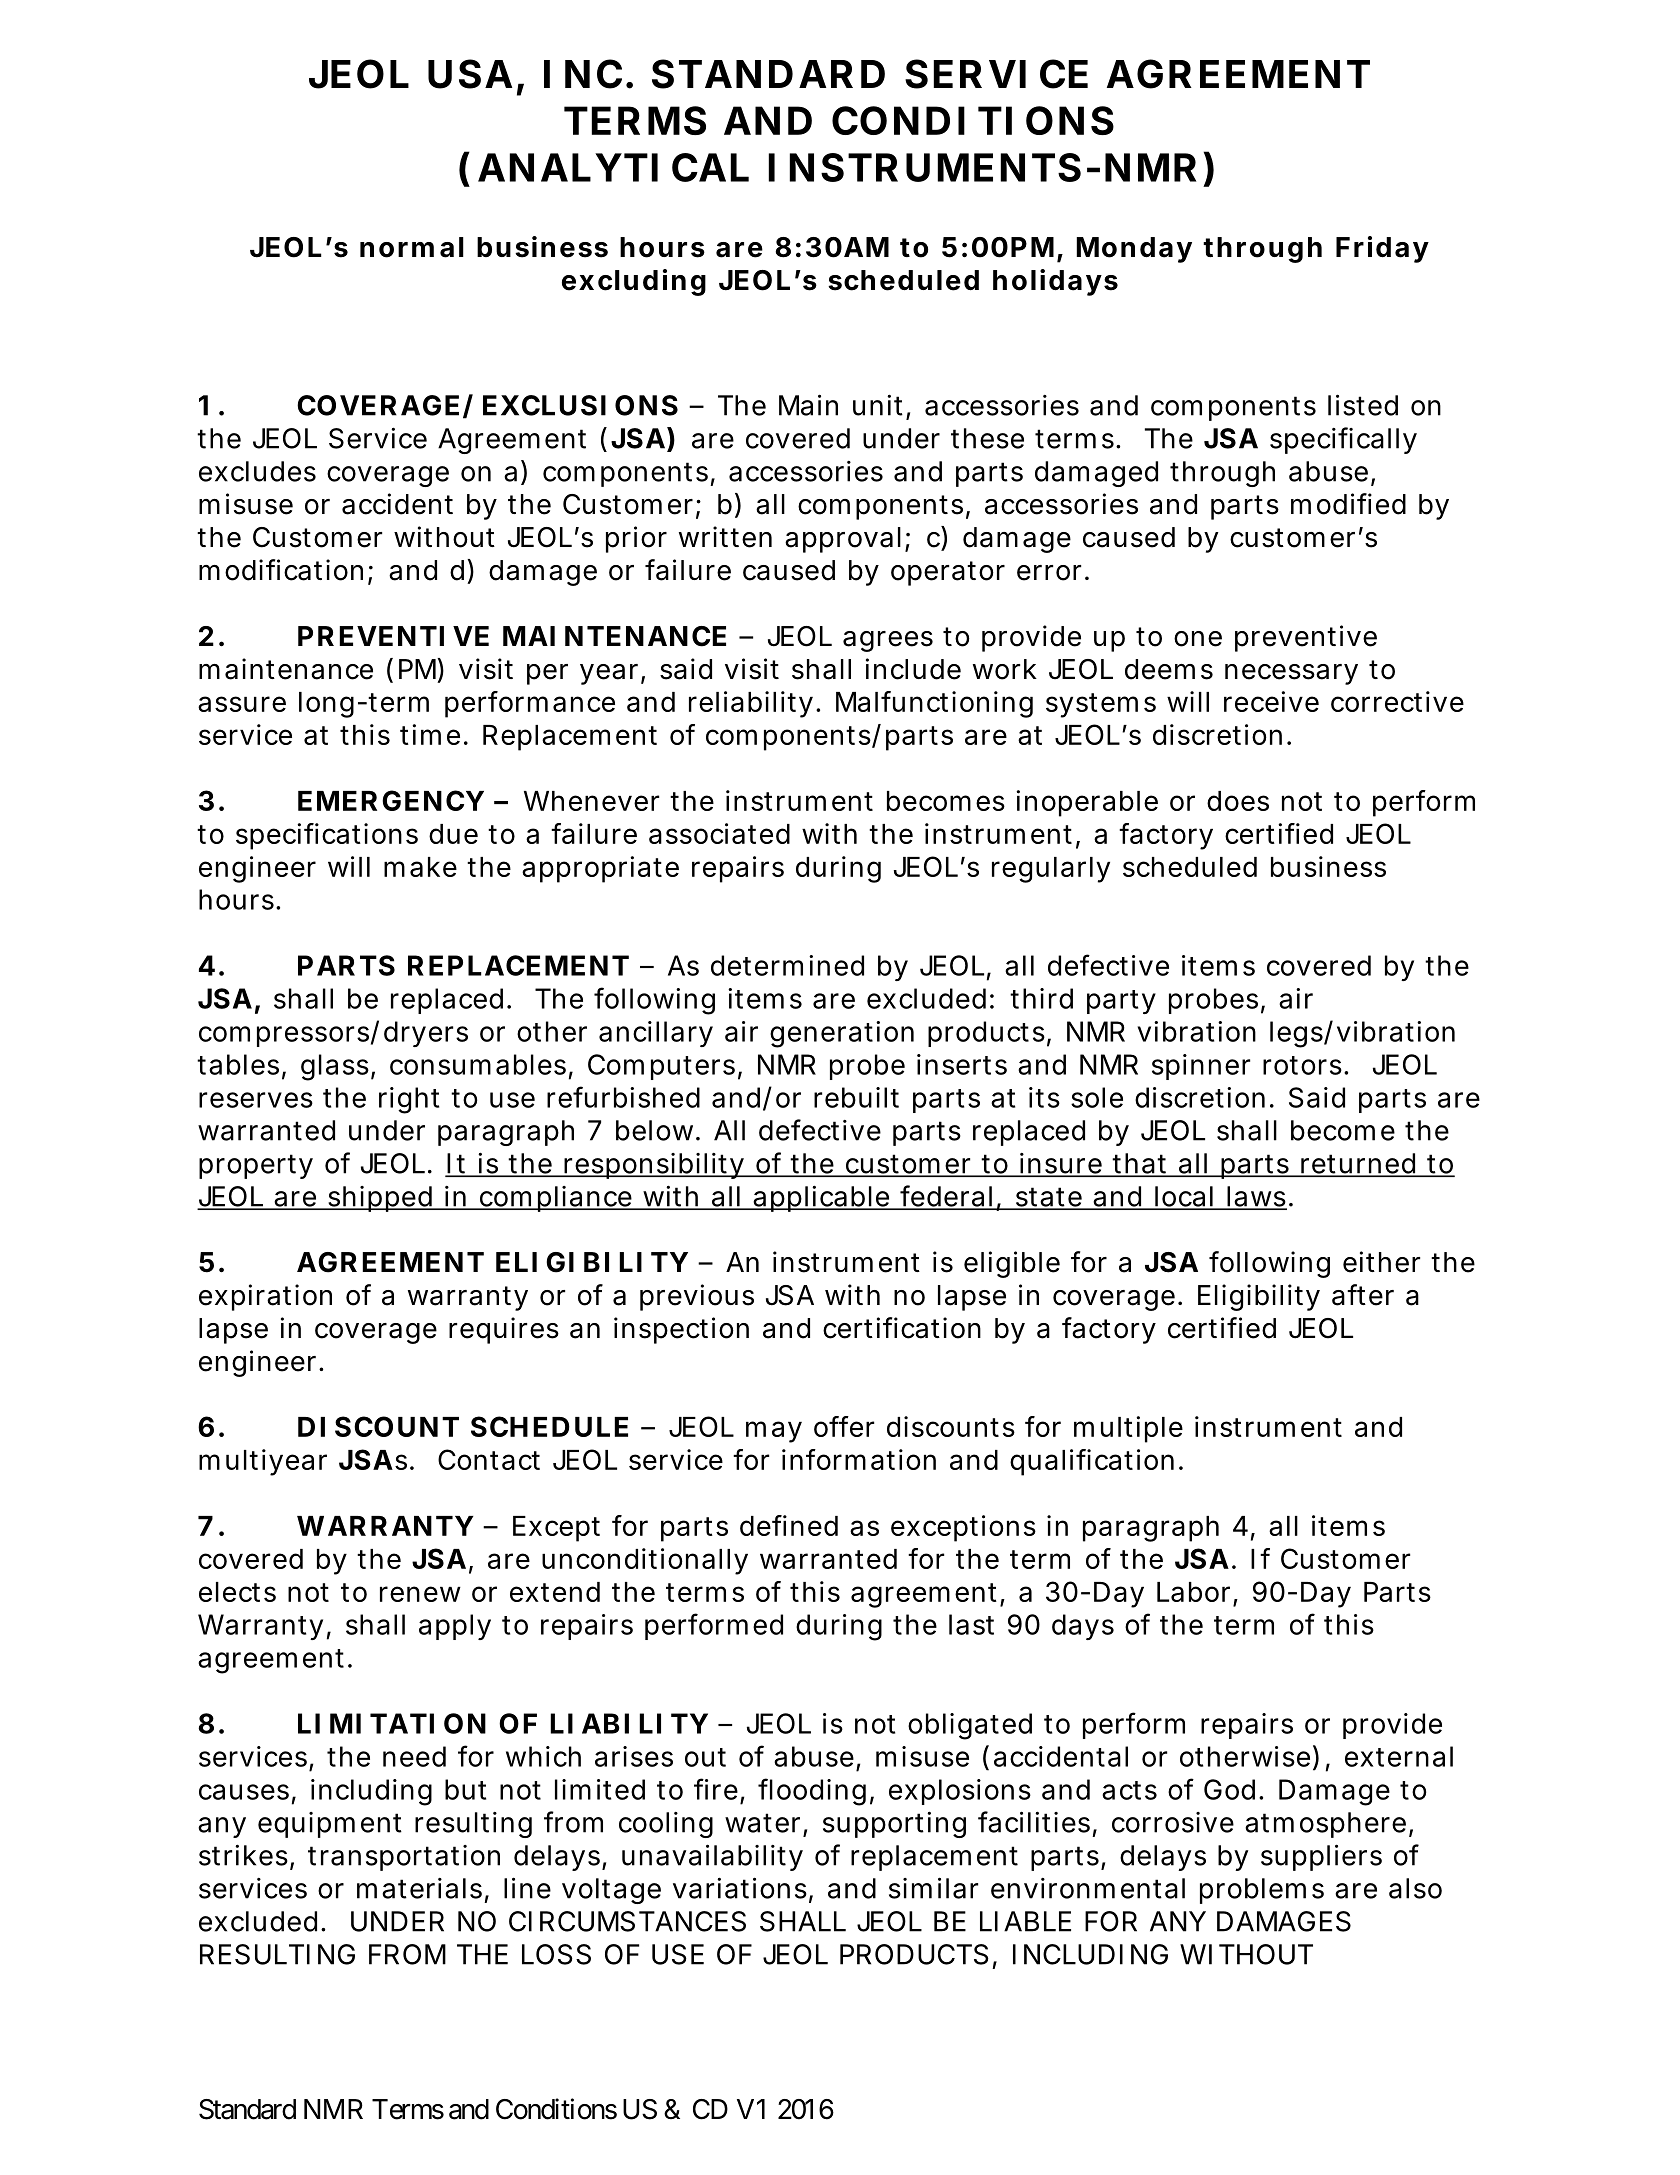 The image size is (1680, 2175). Describe the element at coordinates (1302, 1065) in the screenshot. I see `rotors` at that location.
